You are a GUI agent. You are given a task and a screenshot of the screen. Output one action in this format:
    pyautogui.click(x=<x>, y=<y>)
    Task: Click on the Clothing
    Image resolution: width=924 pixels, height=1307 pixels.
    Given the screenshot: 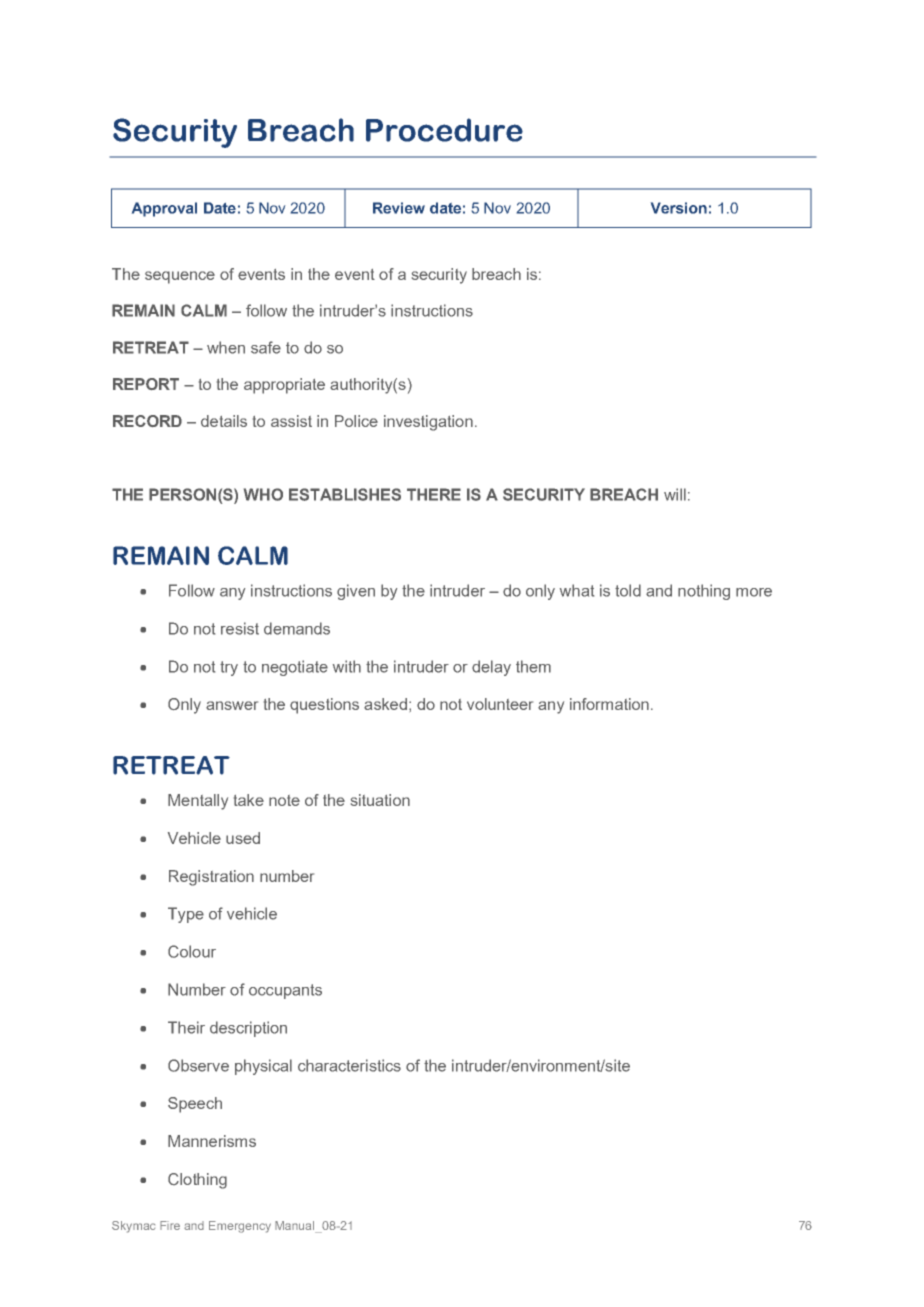 What is the action you would take?
    pyautogui.click(x=197, y=1181)
